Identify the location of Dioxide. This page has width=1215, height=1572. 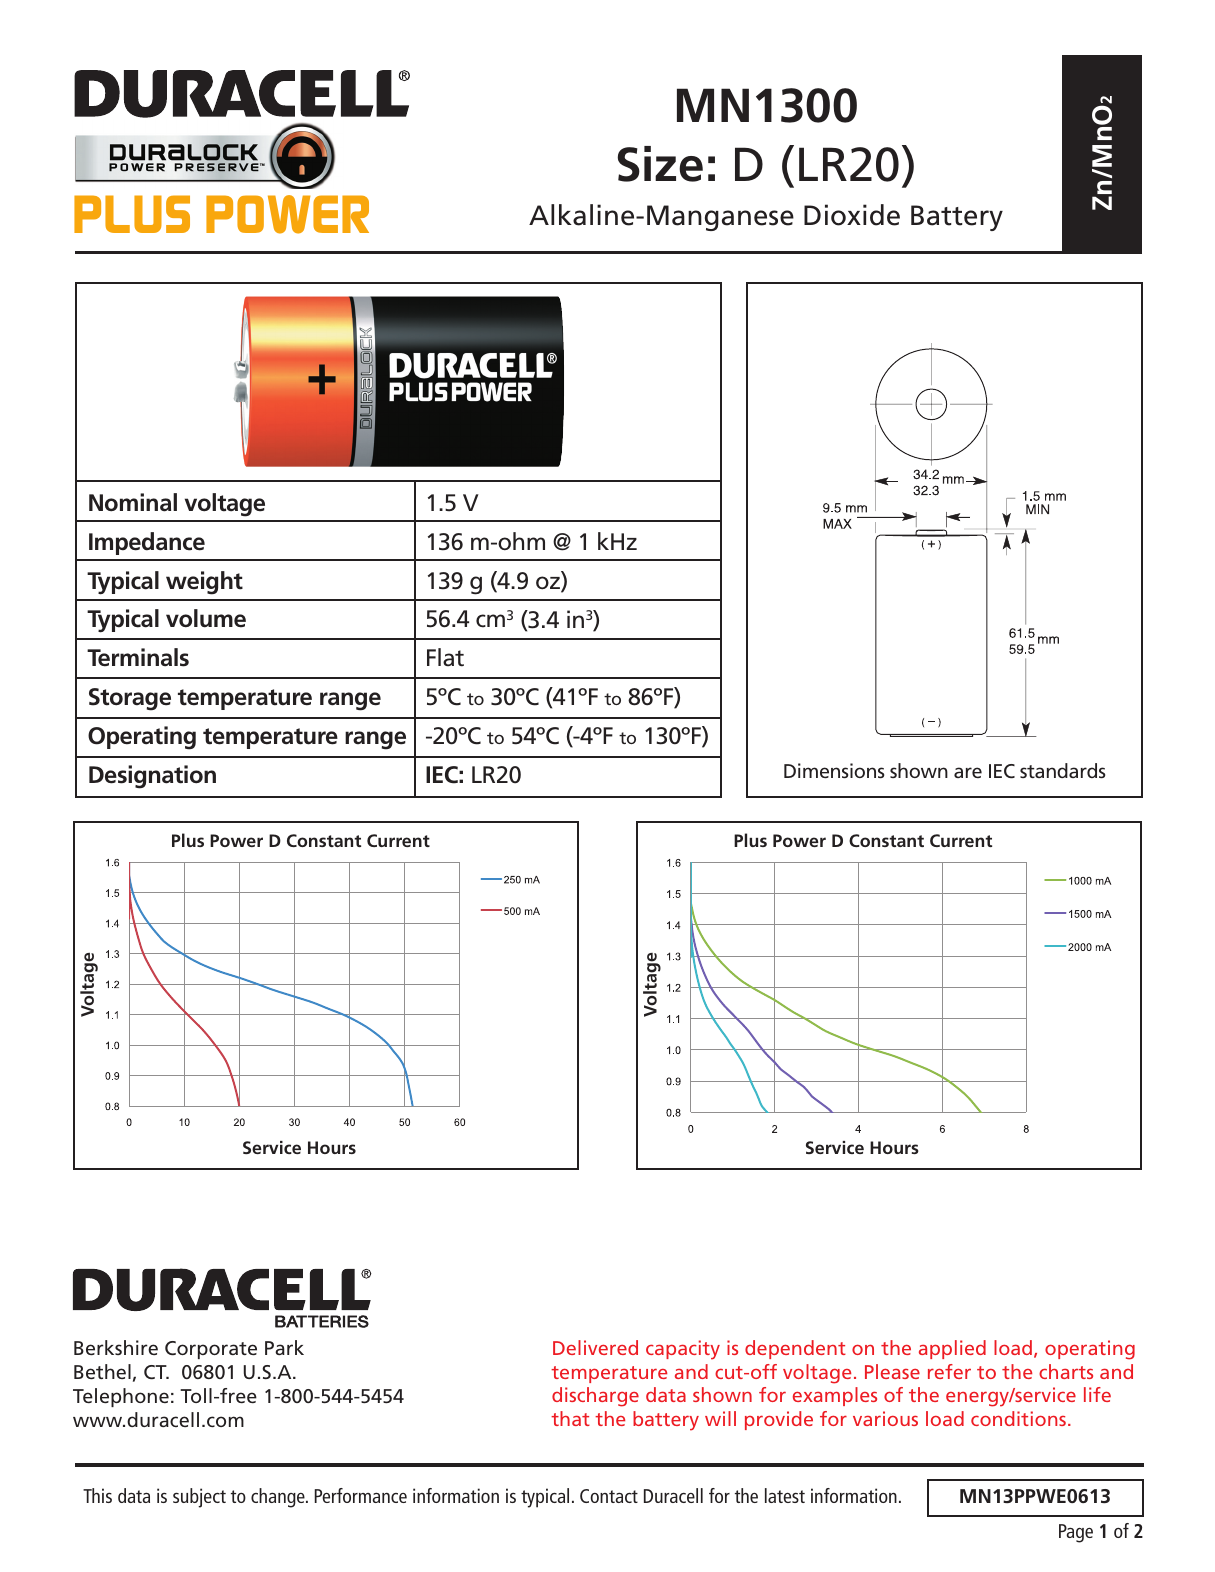
(852, 215).
